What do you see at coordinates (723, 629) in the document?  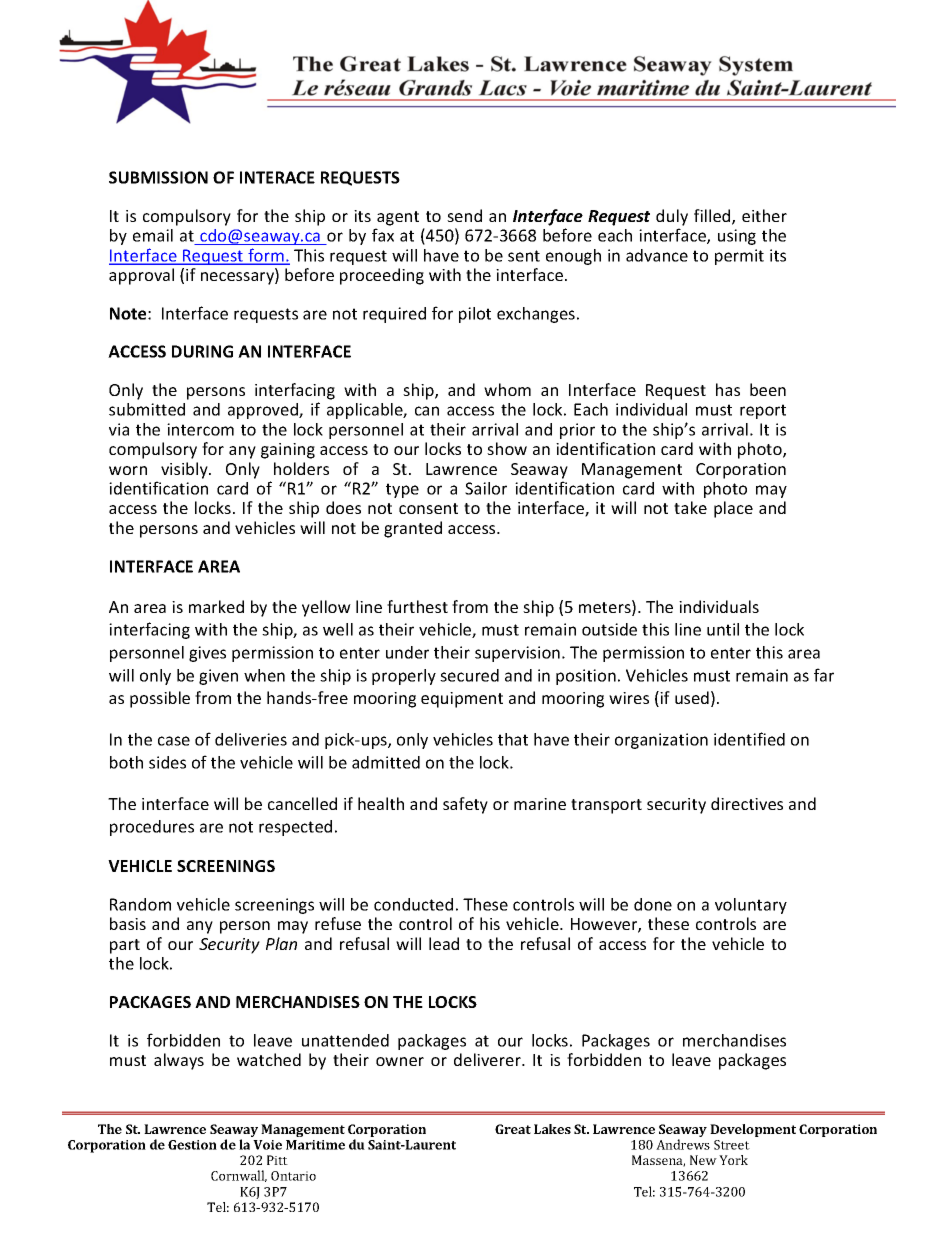 I see `until` at bounding box center [723, 629].
